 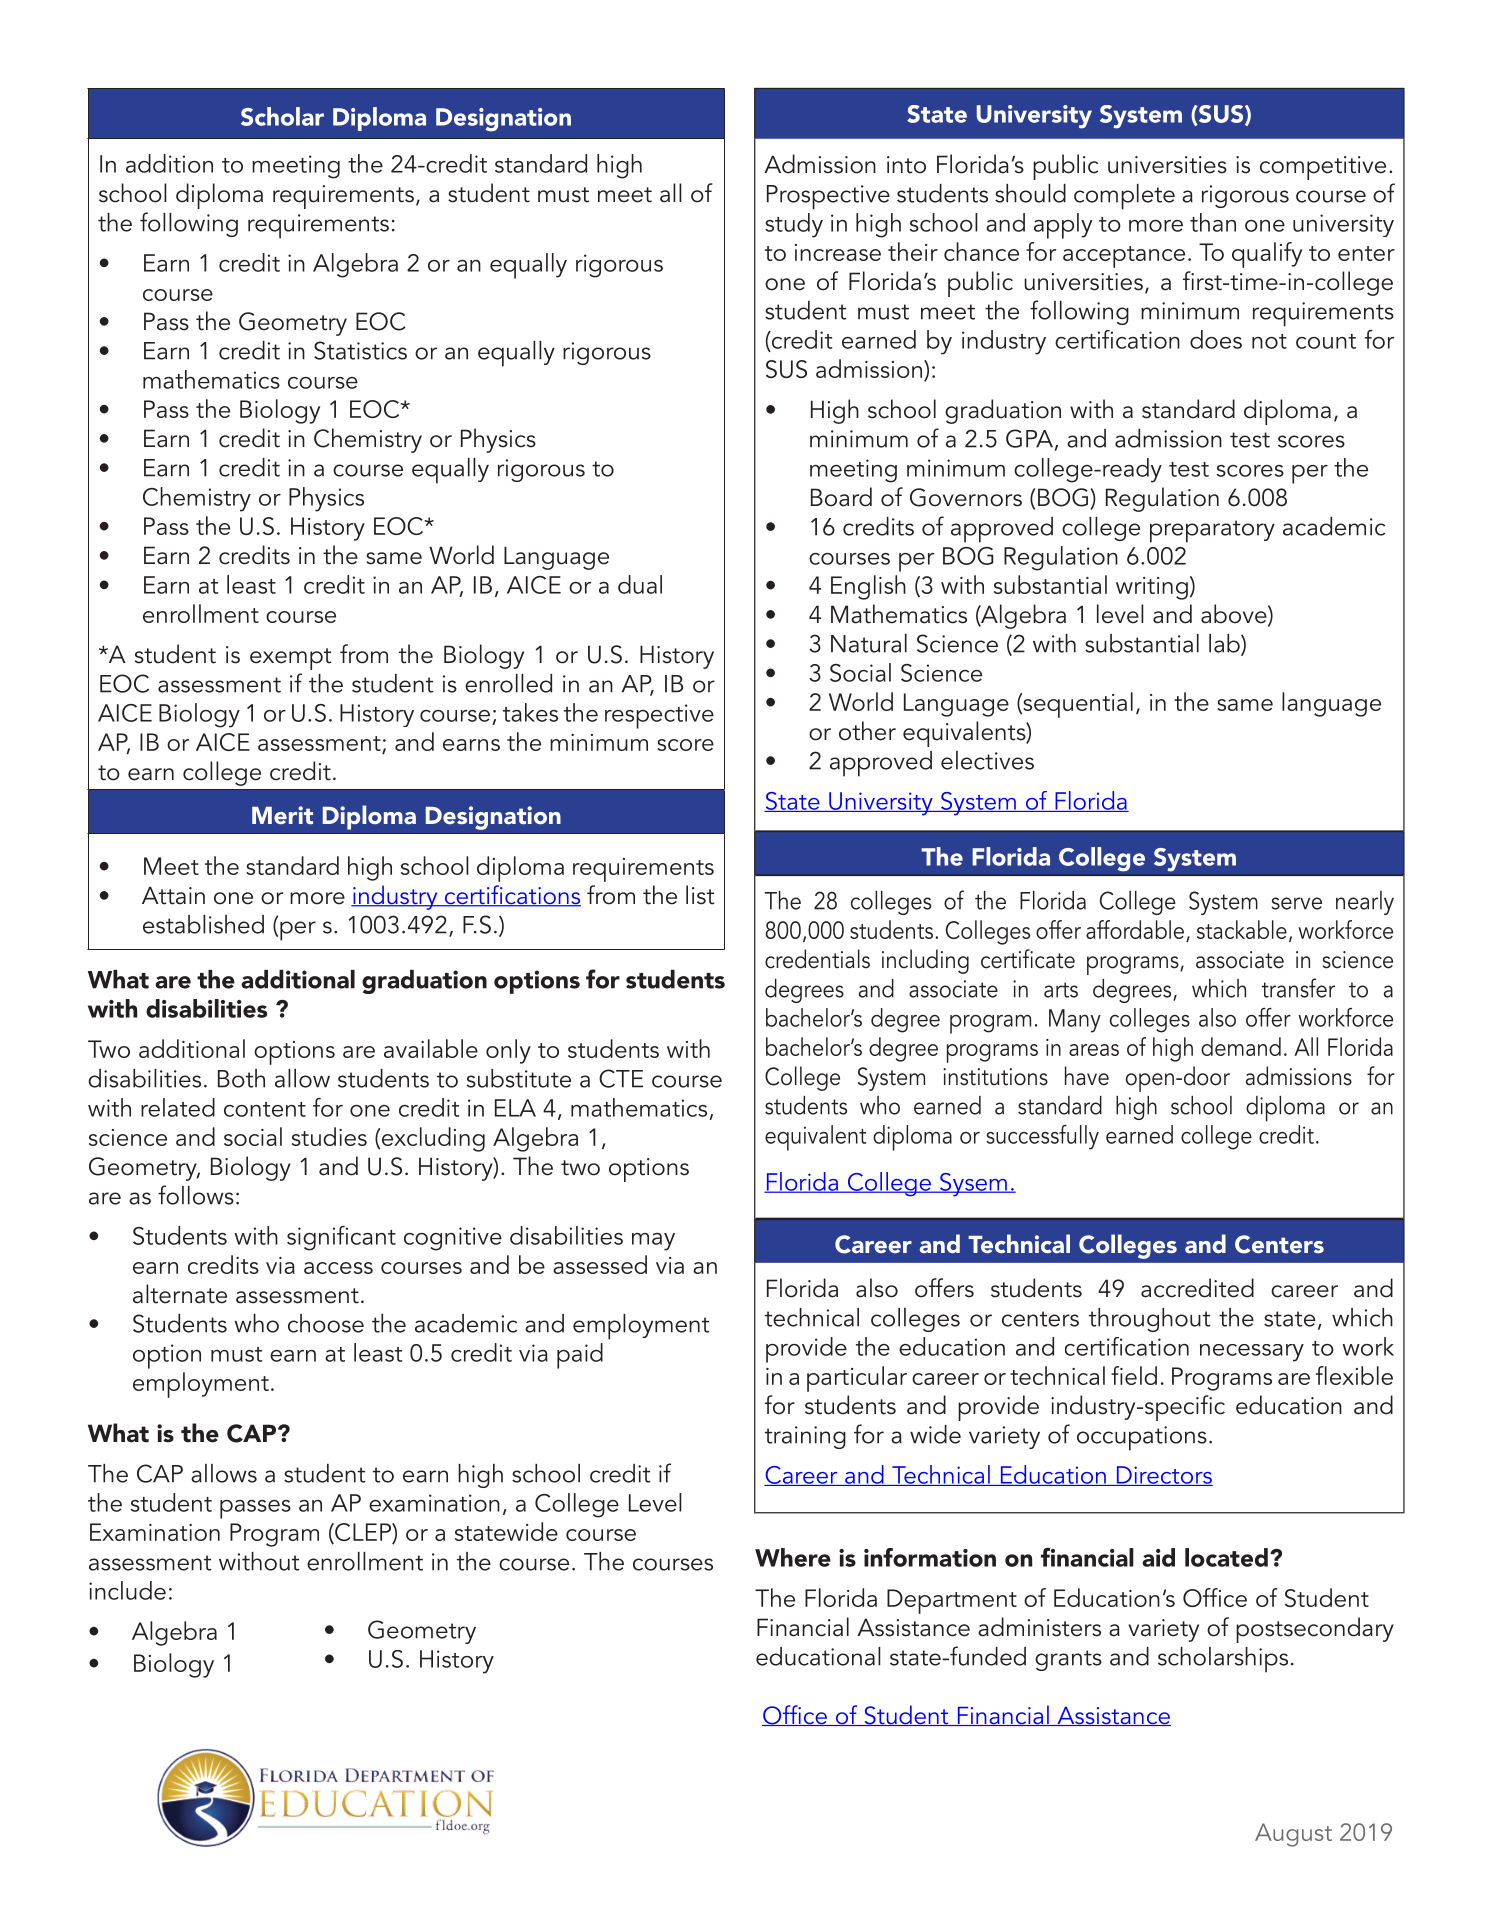 I want to click on dual, so click(x=640, y=584).
